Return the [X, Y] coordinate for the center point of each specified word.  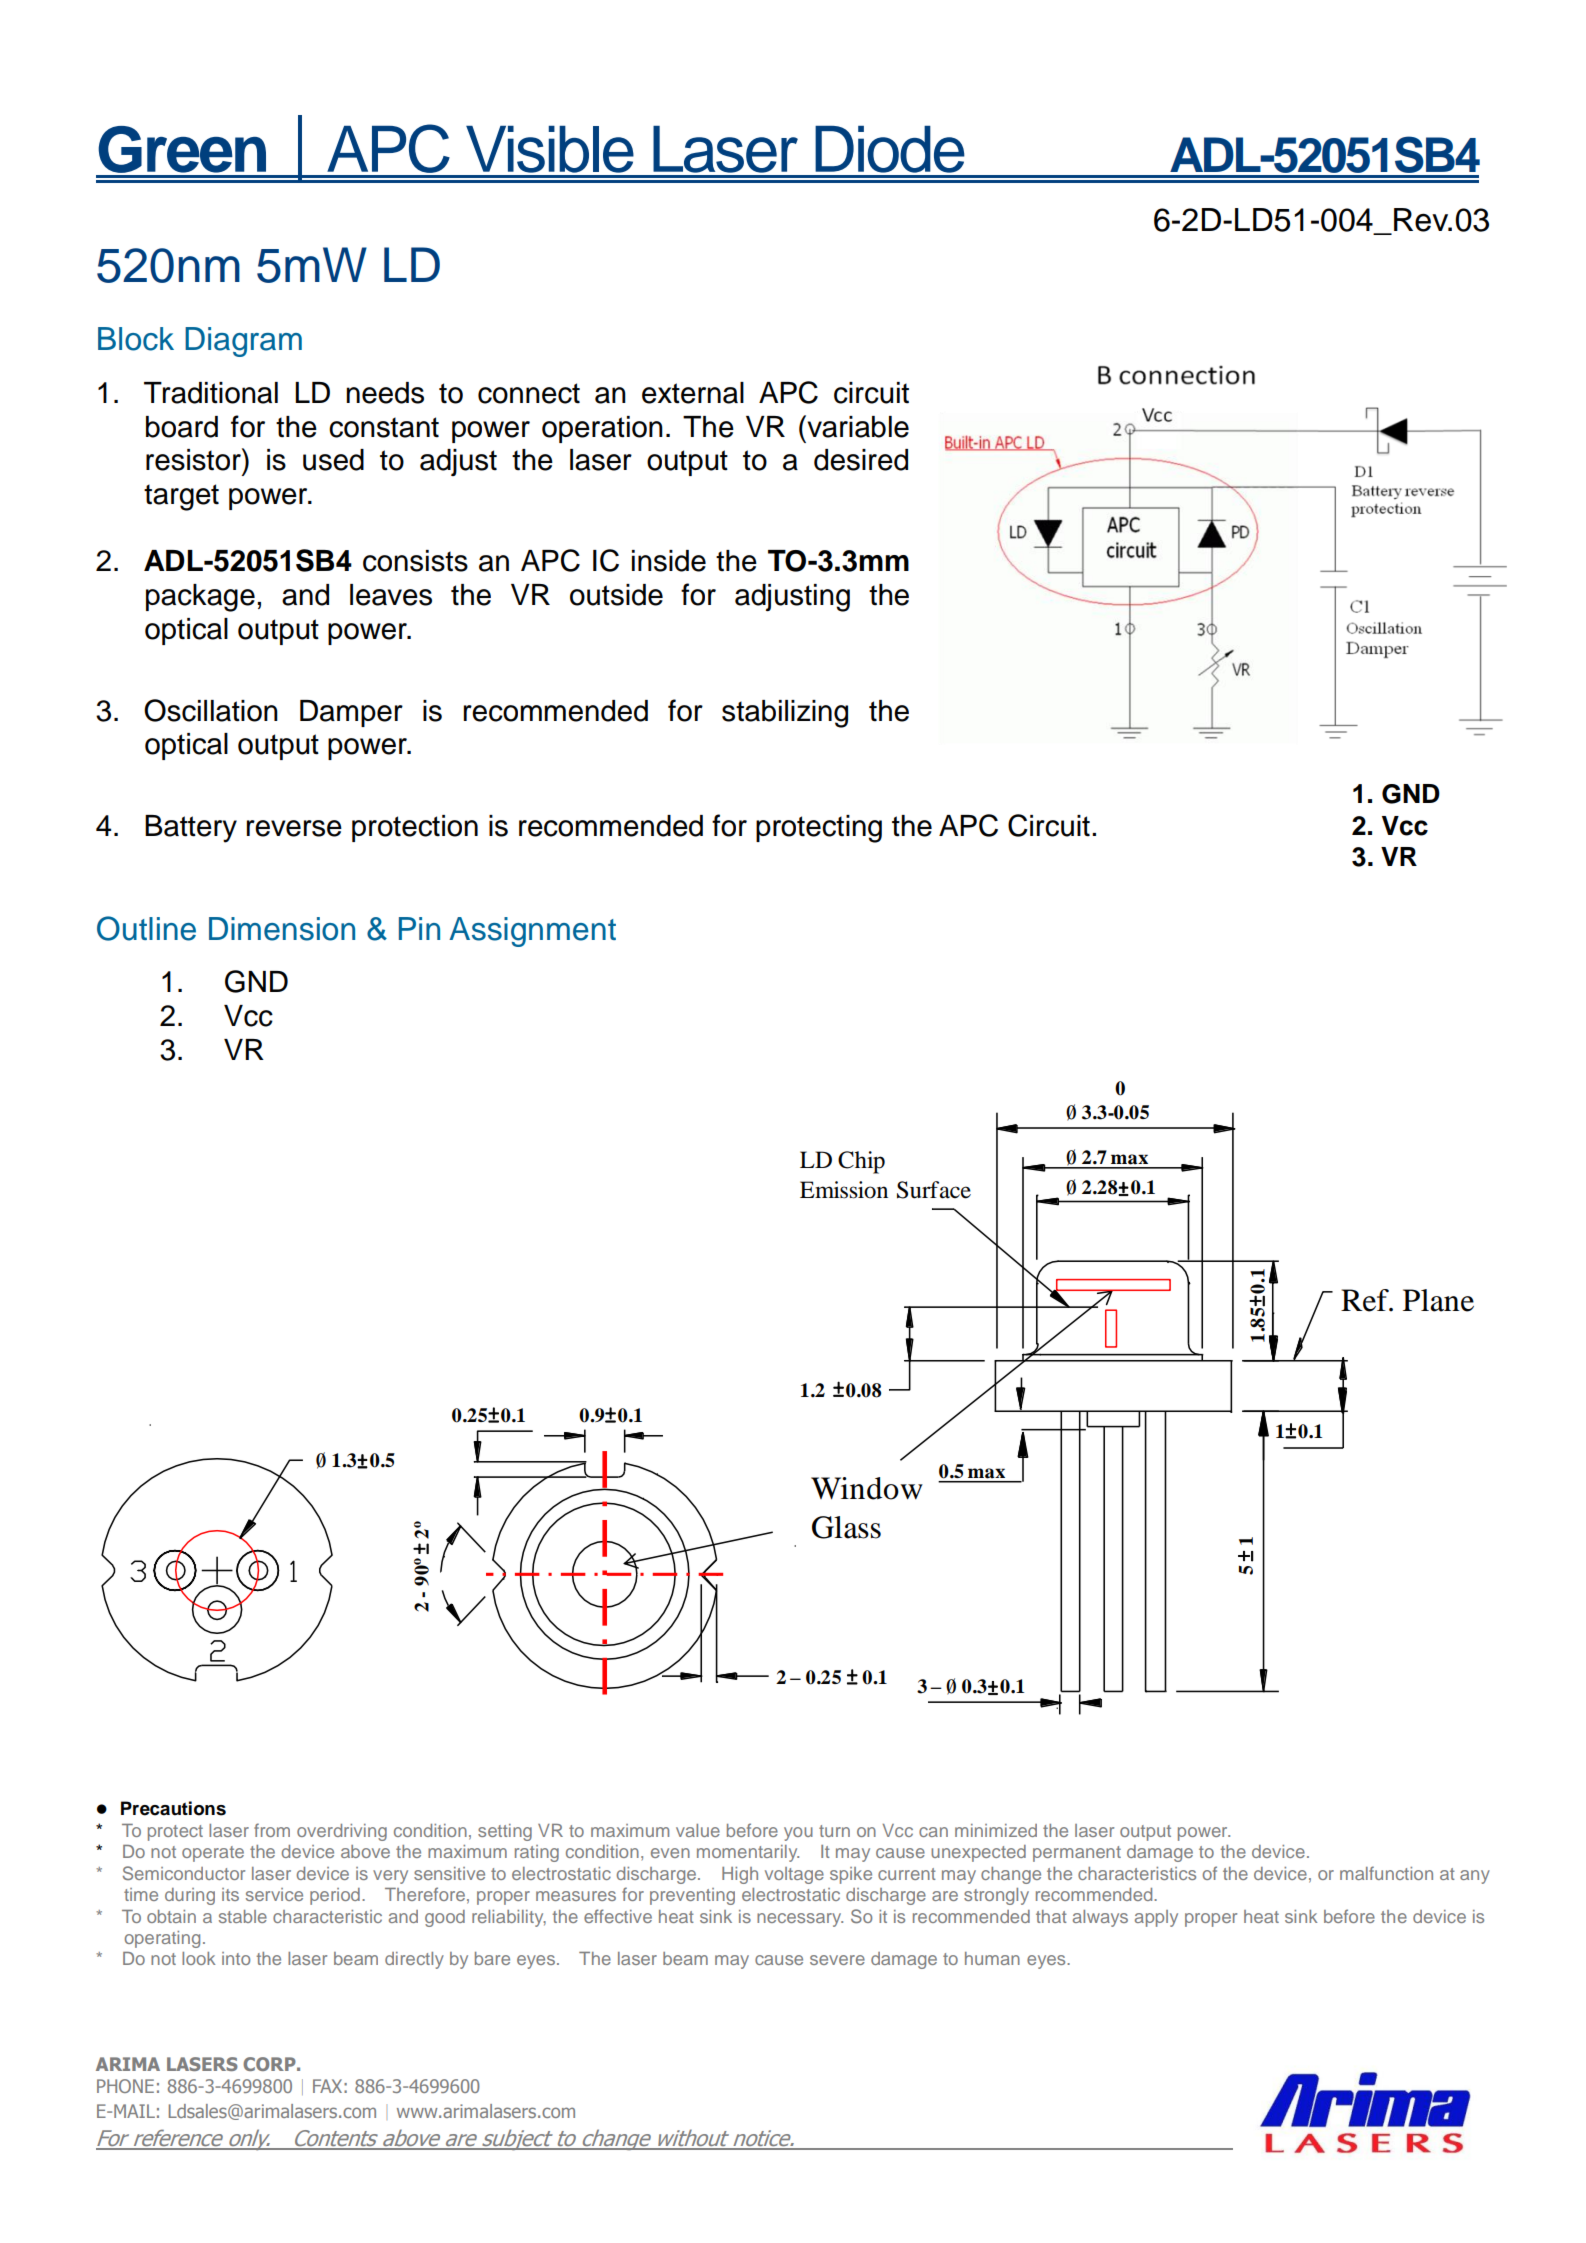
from [272, 1830]
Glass [846, 1527]
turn [834, 1831]
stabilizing [785, 714]
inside [669, 561]
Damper [351, 713]
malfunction [1386, 1873]
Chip [861, 1162]
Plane [1438, 1300]
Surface [934, 1190]
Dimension [282, 929]
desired [861, 460]
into [236, 1958]
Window [867, 1488]
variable [857, 426]
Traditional [211, 393]
